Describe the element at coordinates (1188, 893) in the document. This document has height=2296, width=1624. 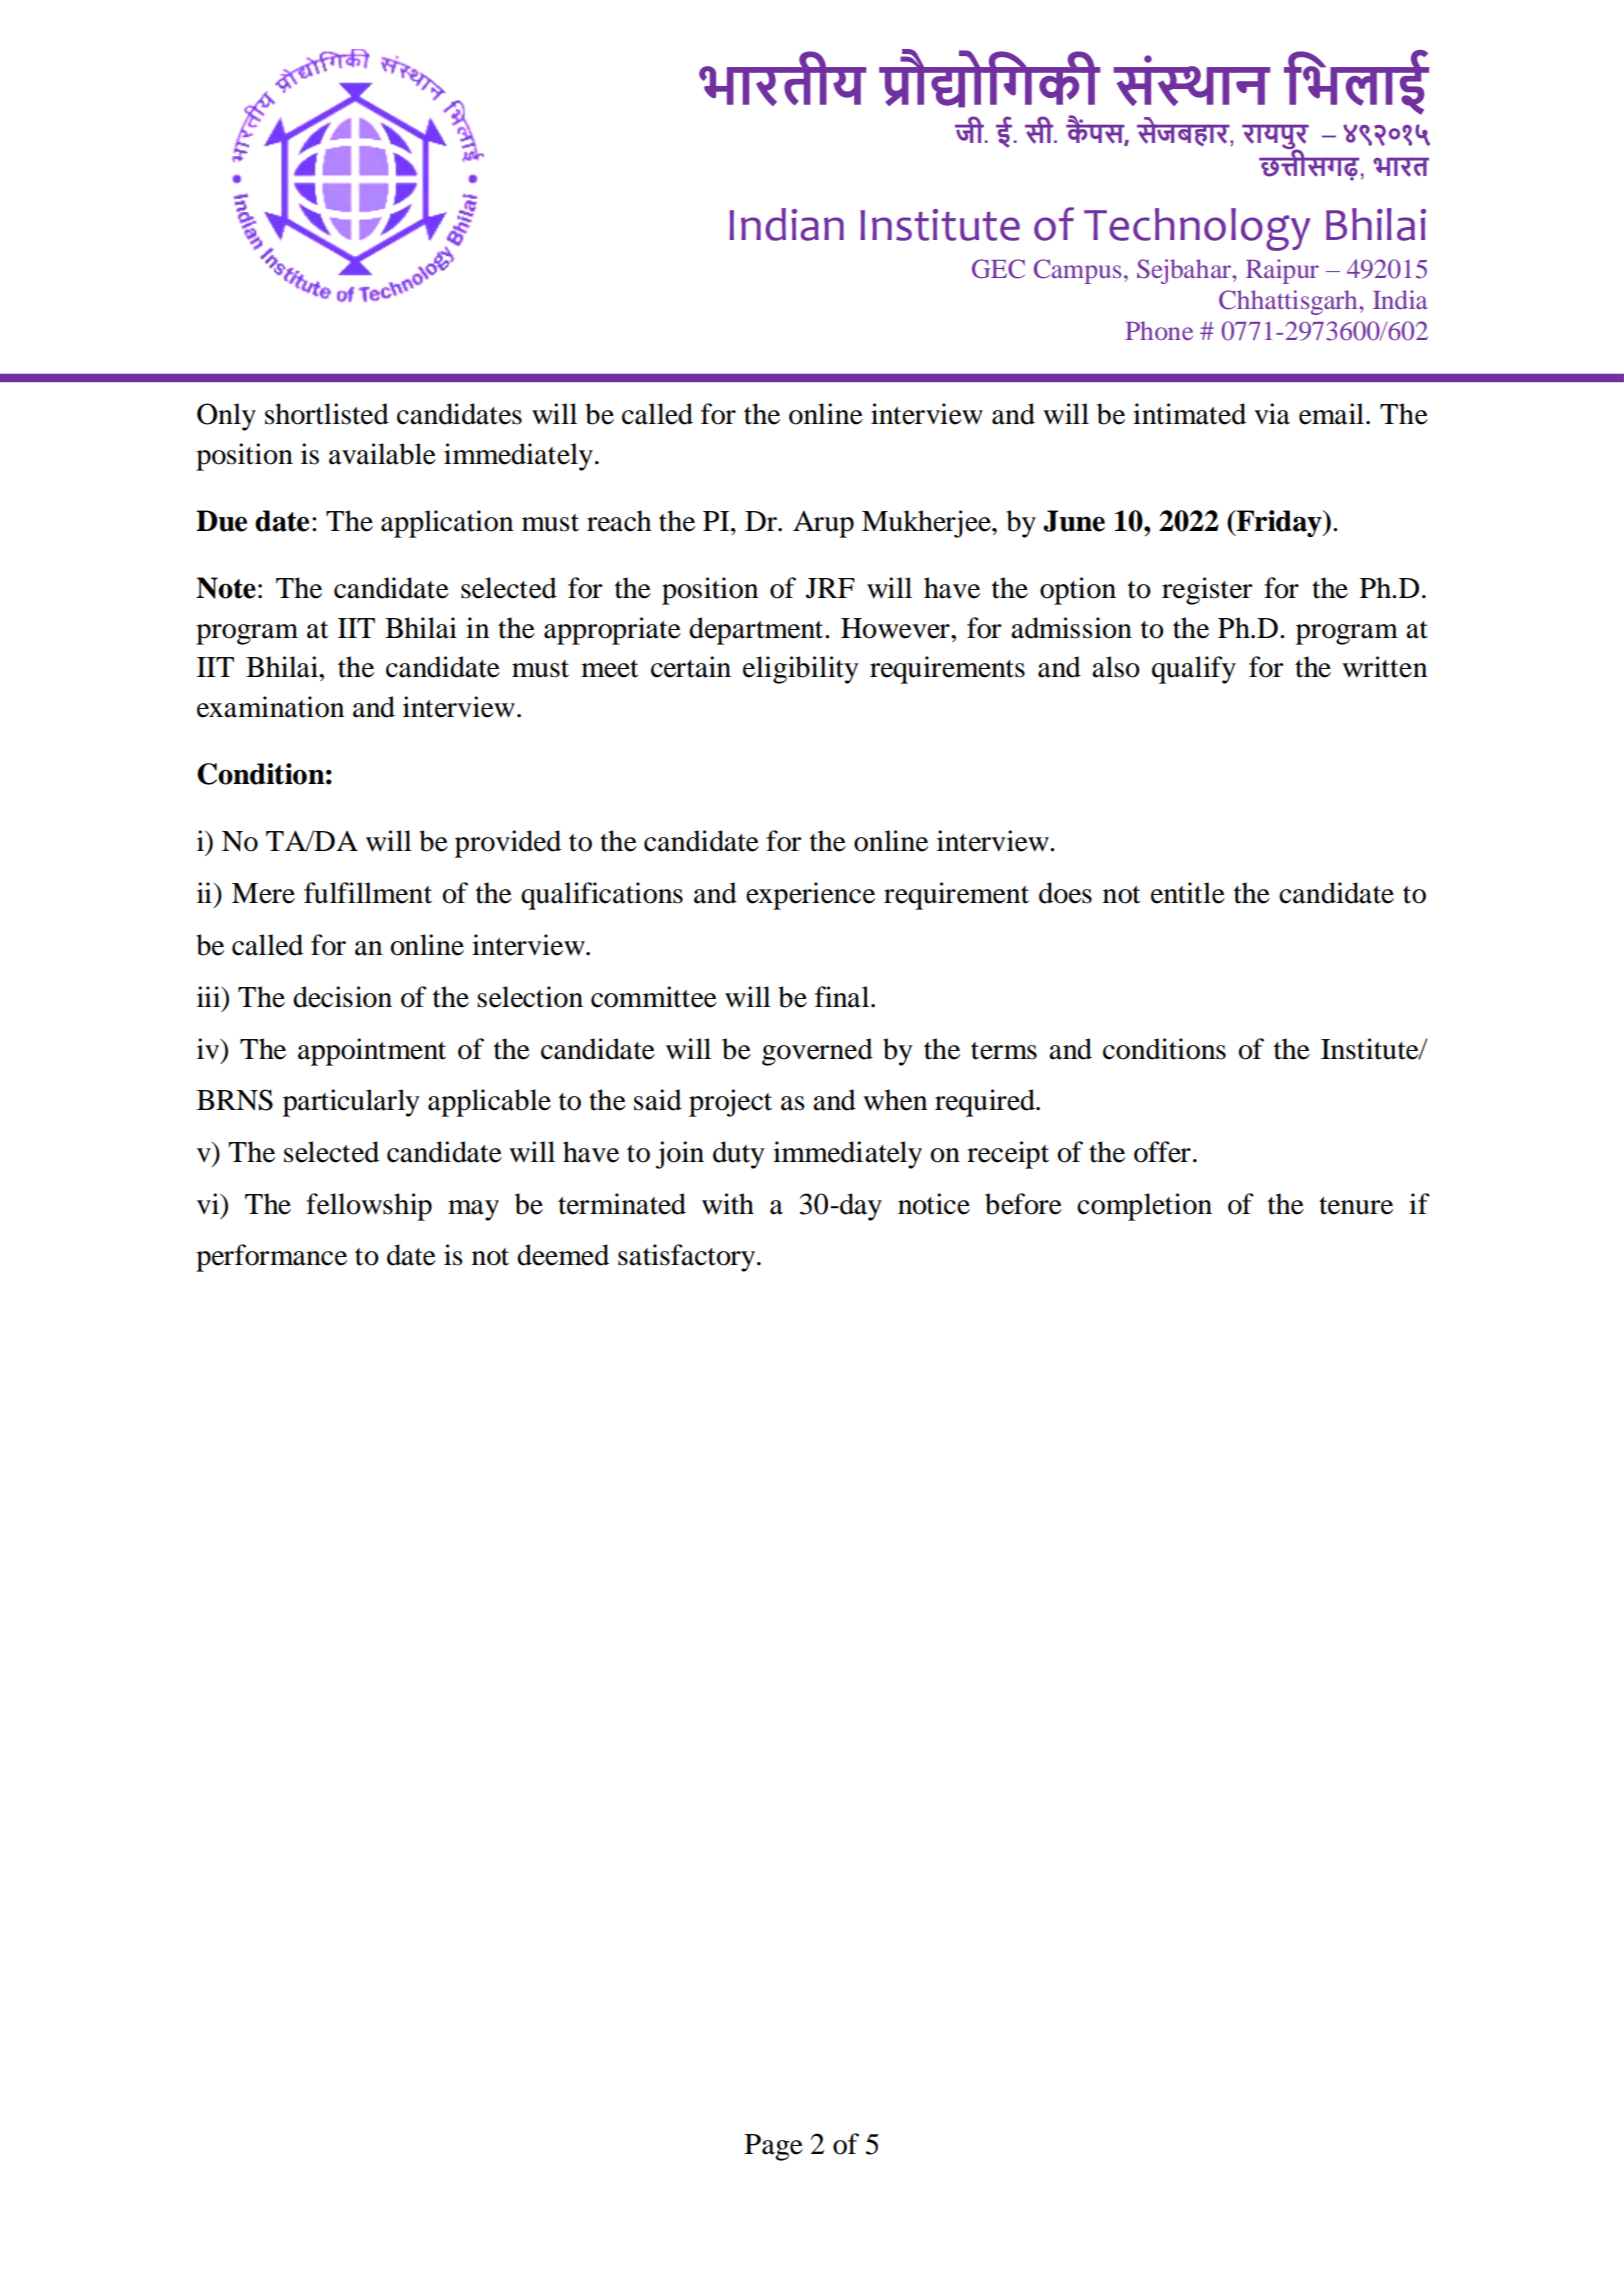
I see `entitle` at that location.
